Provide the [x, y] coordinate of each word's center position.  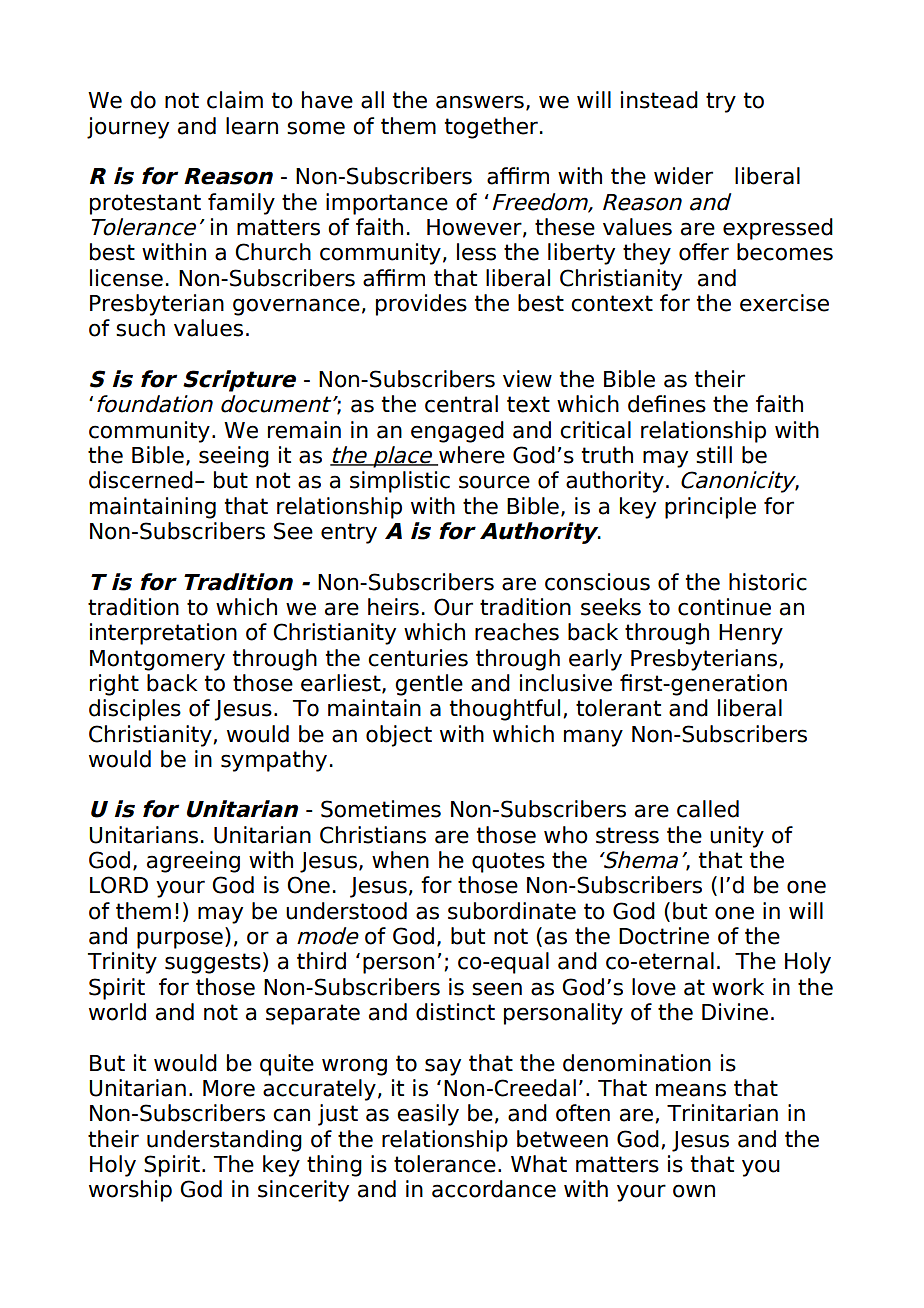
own [694, 1191]
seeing [234, 457]
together [491, 128]
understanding [224, 1141]
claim [235, 100]
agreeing [193, 862]
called [708, 809]
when [400, 860]
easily [428, 1115]
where [471, 456]
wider [683, 176]
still [714, 455]
